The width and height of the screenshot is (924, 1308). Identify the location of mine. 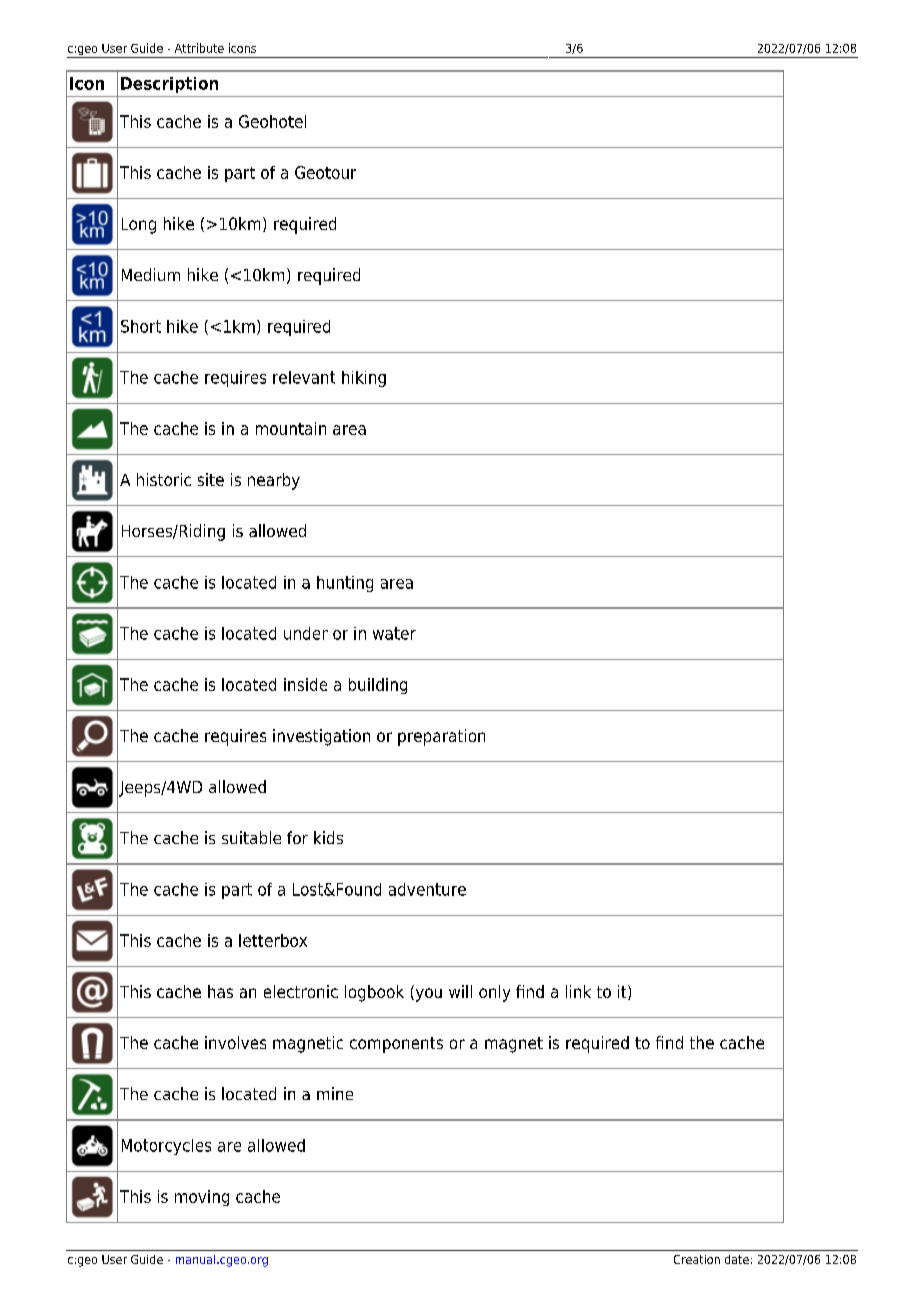
(335, 1093).
